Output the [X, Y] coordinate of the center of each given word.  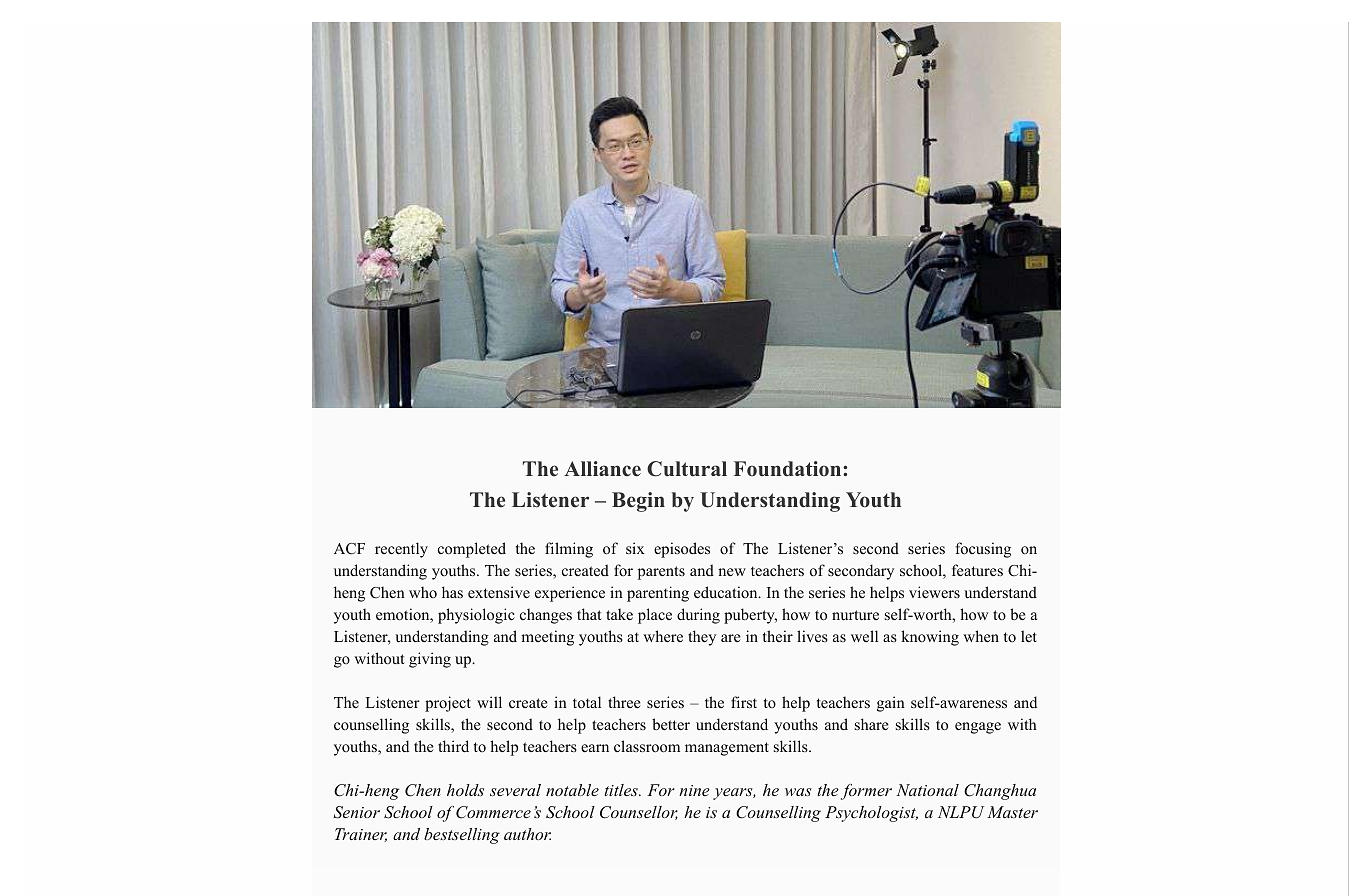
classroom [647, 746]
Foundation [789, 469]
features [977, 570]
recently [401, 550]
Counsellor [639, 813]
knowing [930, 638]
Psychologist [871, 814]
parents [661, 573]
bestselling [462, 836]
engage [978, 728]
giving [430, 660]
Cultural [687, 469]
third [453, 746]
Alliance [602, 469]
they [702, 638]
